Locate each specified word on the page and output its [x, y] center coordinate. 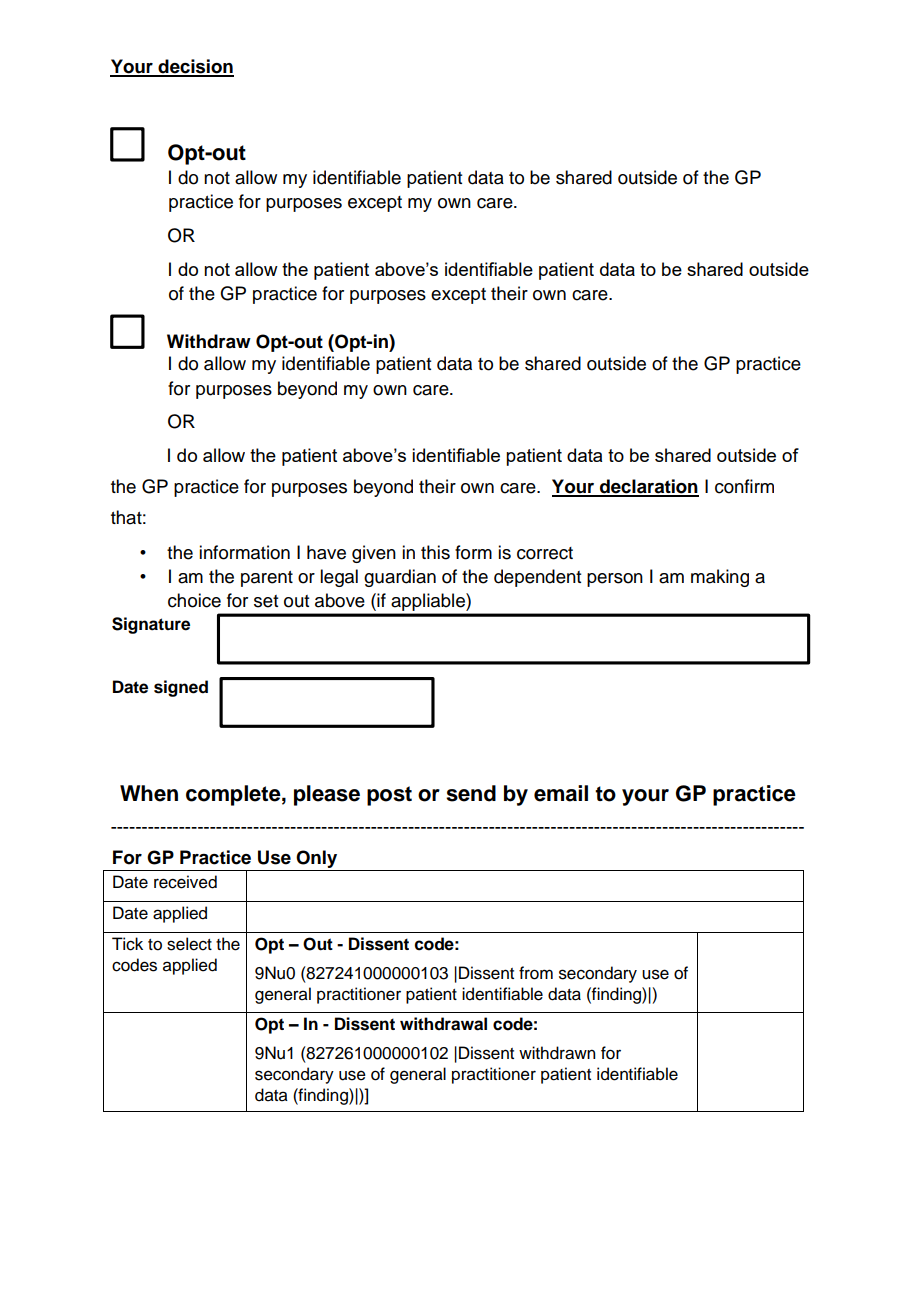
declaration [648, 487]
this [435, 552]
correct [545, 553]
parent [267, 579]
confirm [744, 486]
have [326, 552]
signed [181, 688]
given [374, 554]
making [720, 578]
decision [195, 67]
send [471, 793]
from [536, 973]
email [561, 793]
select [189, 944]
